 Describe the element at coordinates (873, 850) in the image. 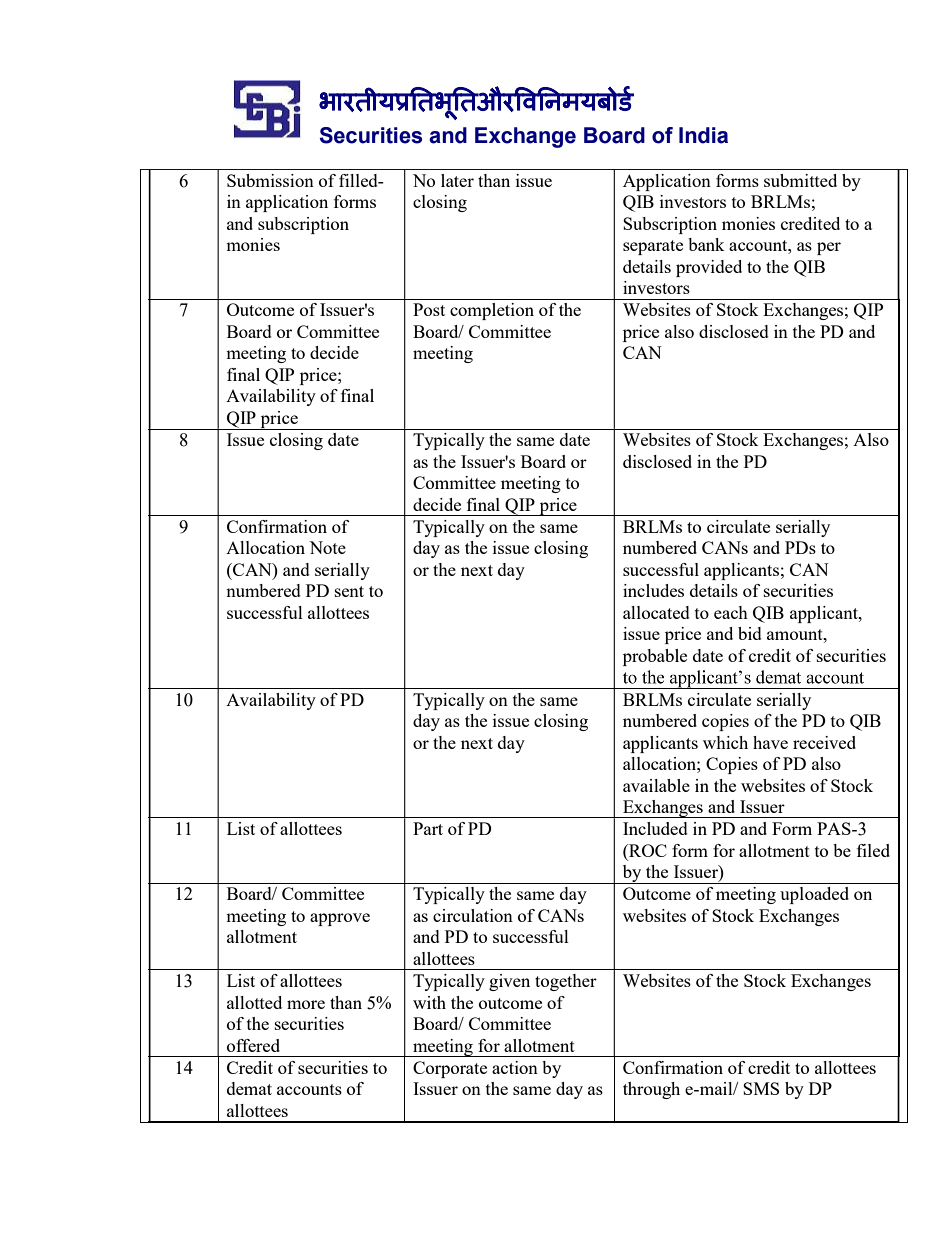

I see `filed` at that location.
